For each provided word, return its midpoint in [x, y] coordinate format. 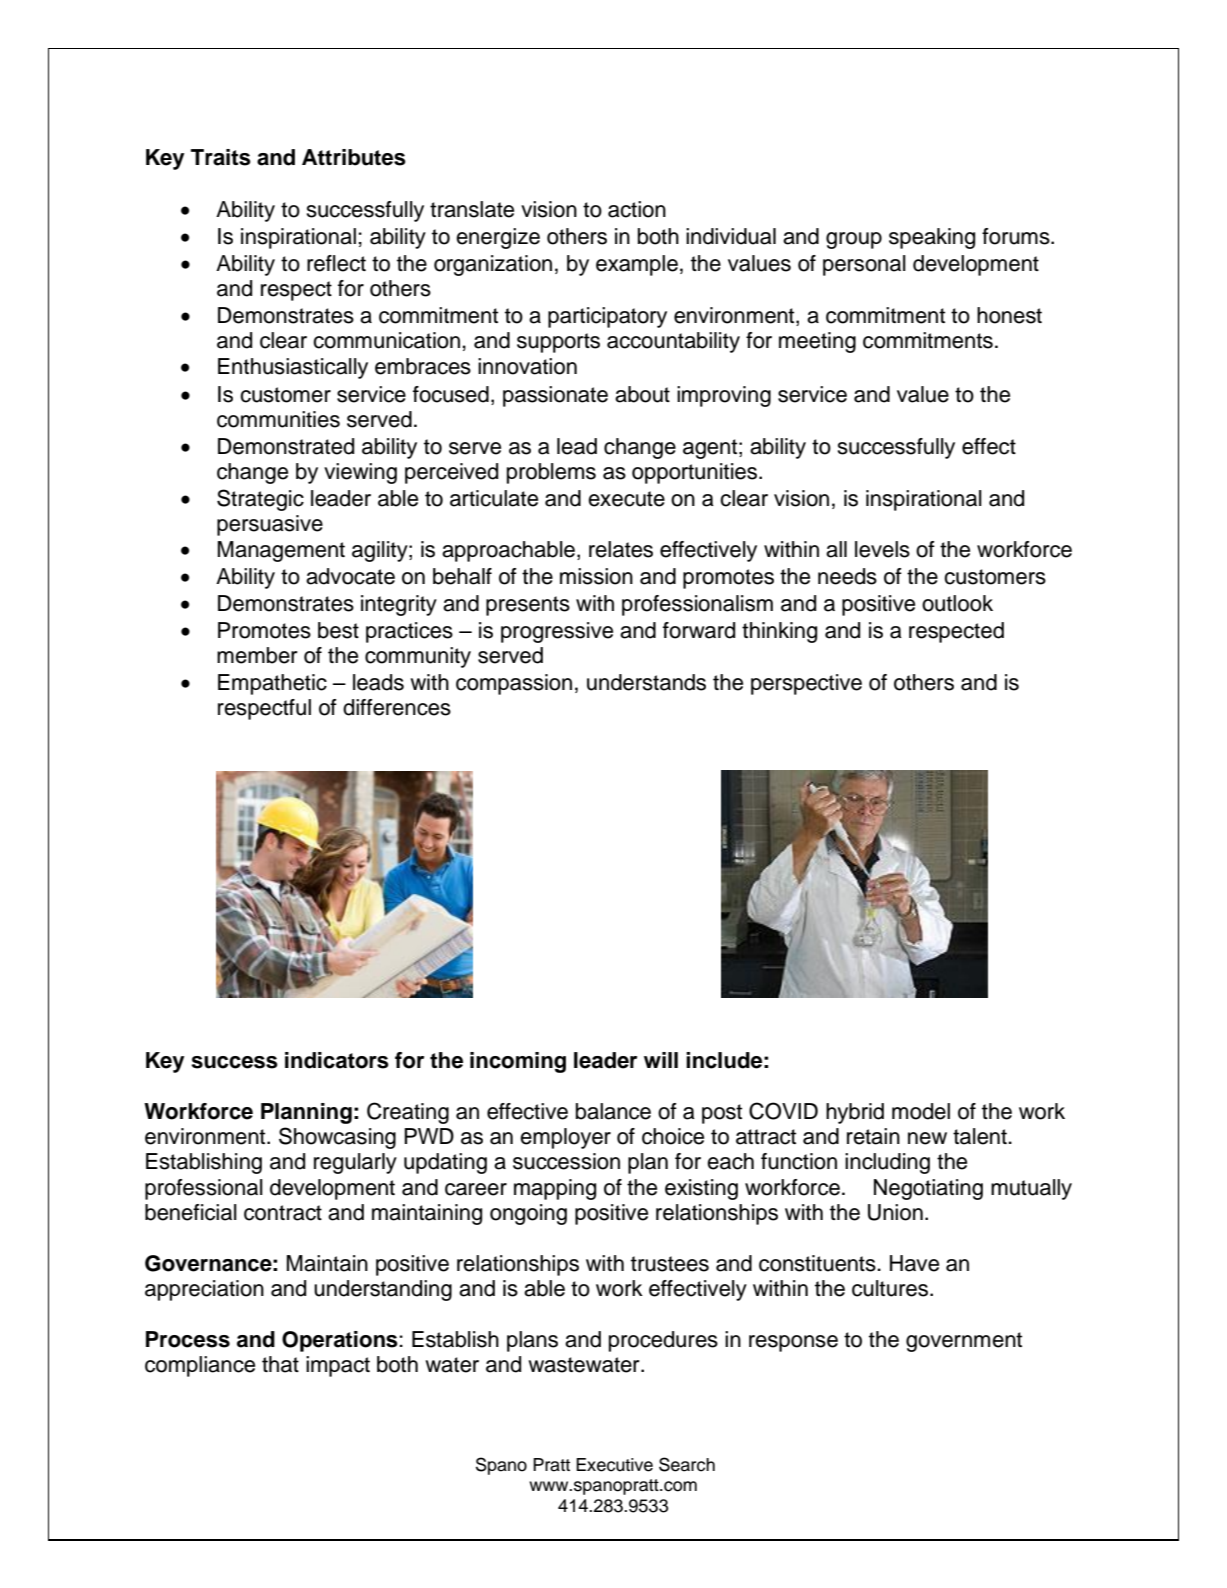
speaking [932, 238]
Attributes [354, 157]
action [637, 209]
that [280, 1364]
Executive [614, 1465]
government [964, 1342]
